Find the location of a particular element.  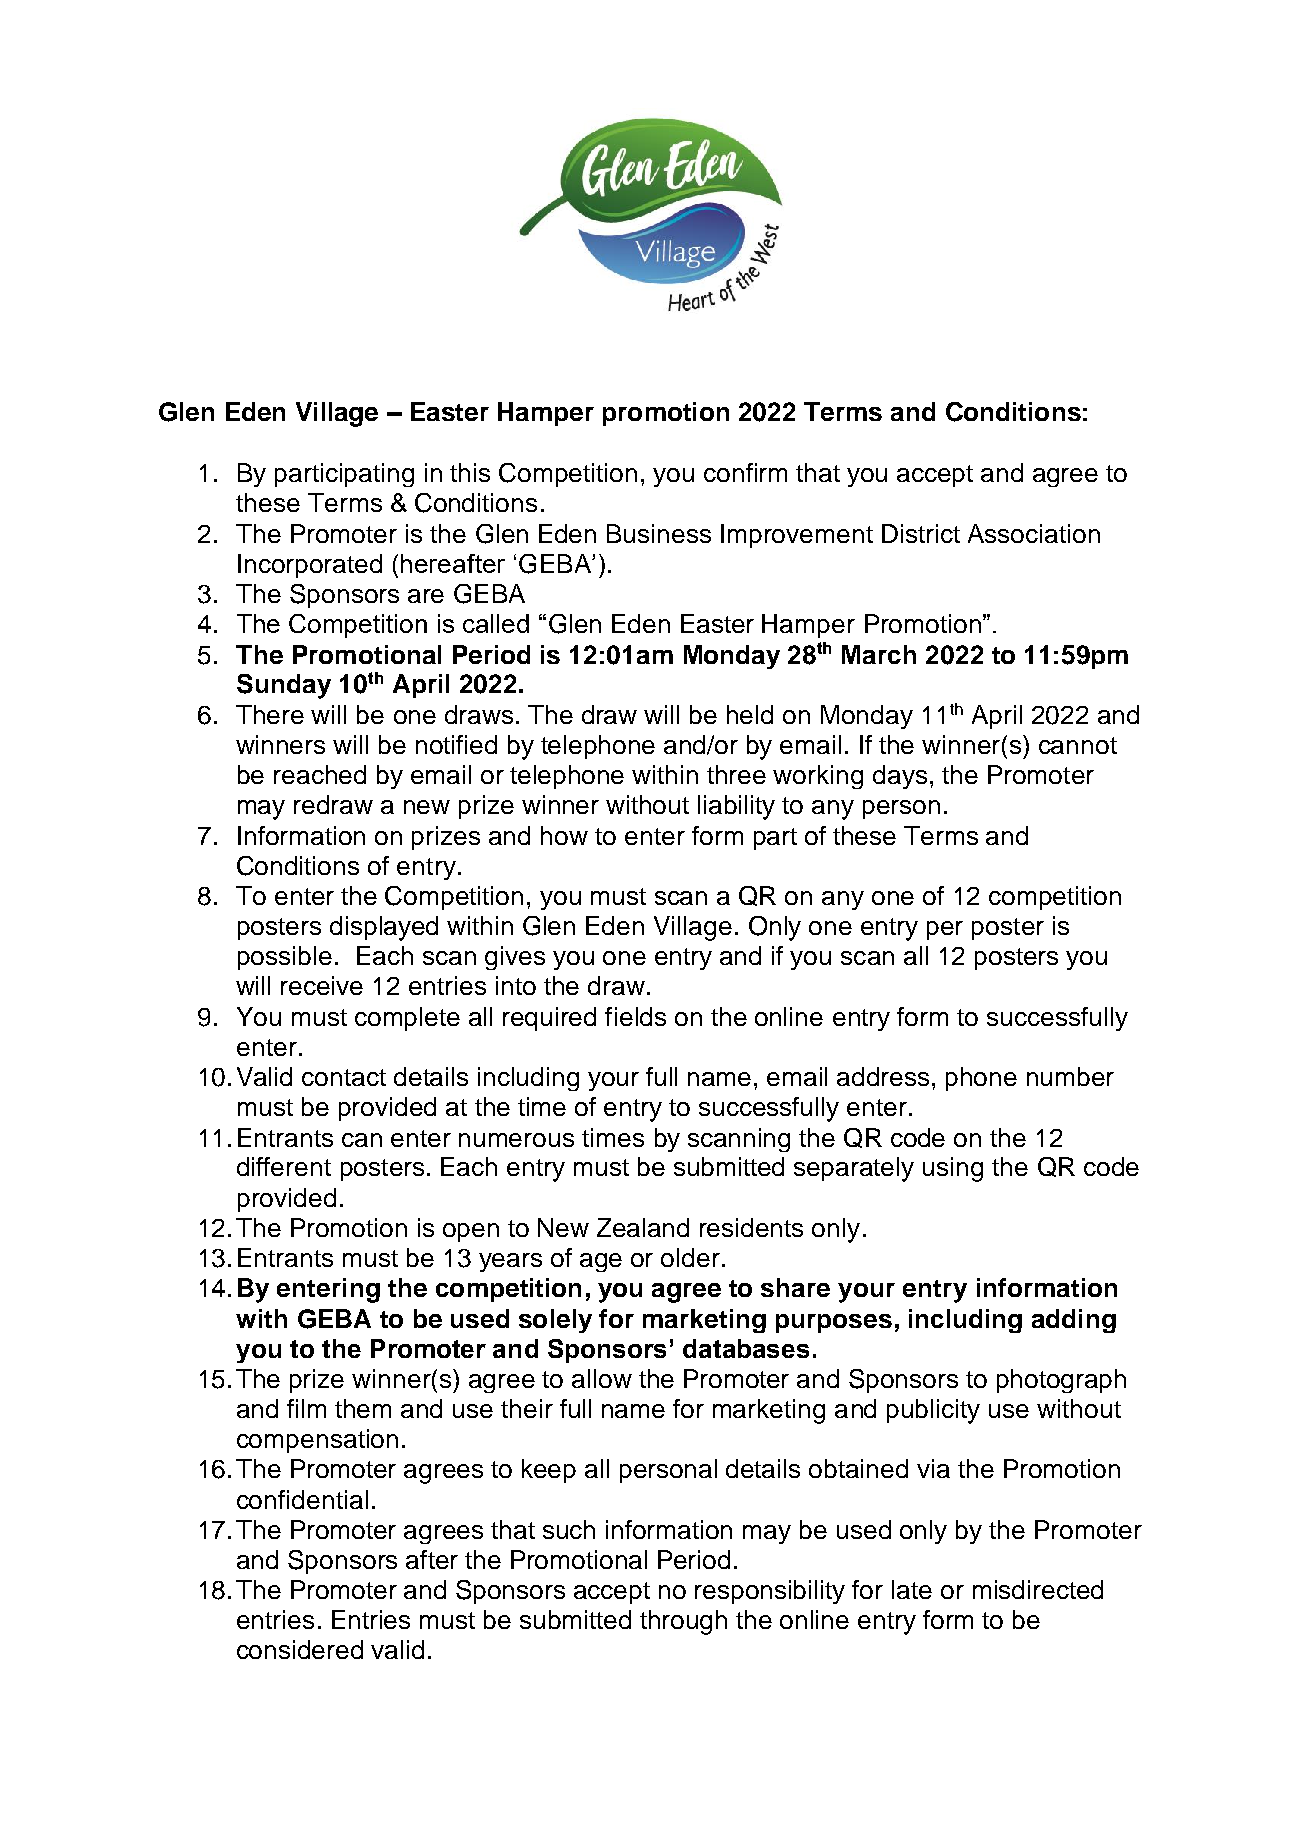

contact is located at coordinates (344, 1077).
